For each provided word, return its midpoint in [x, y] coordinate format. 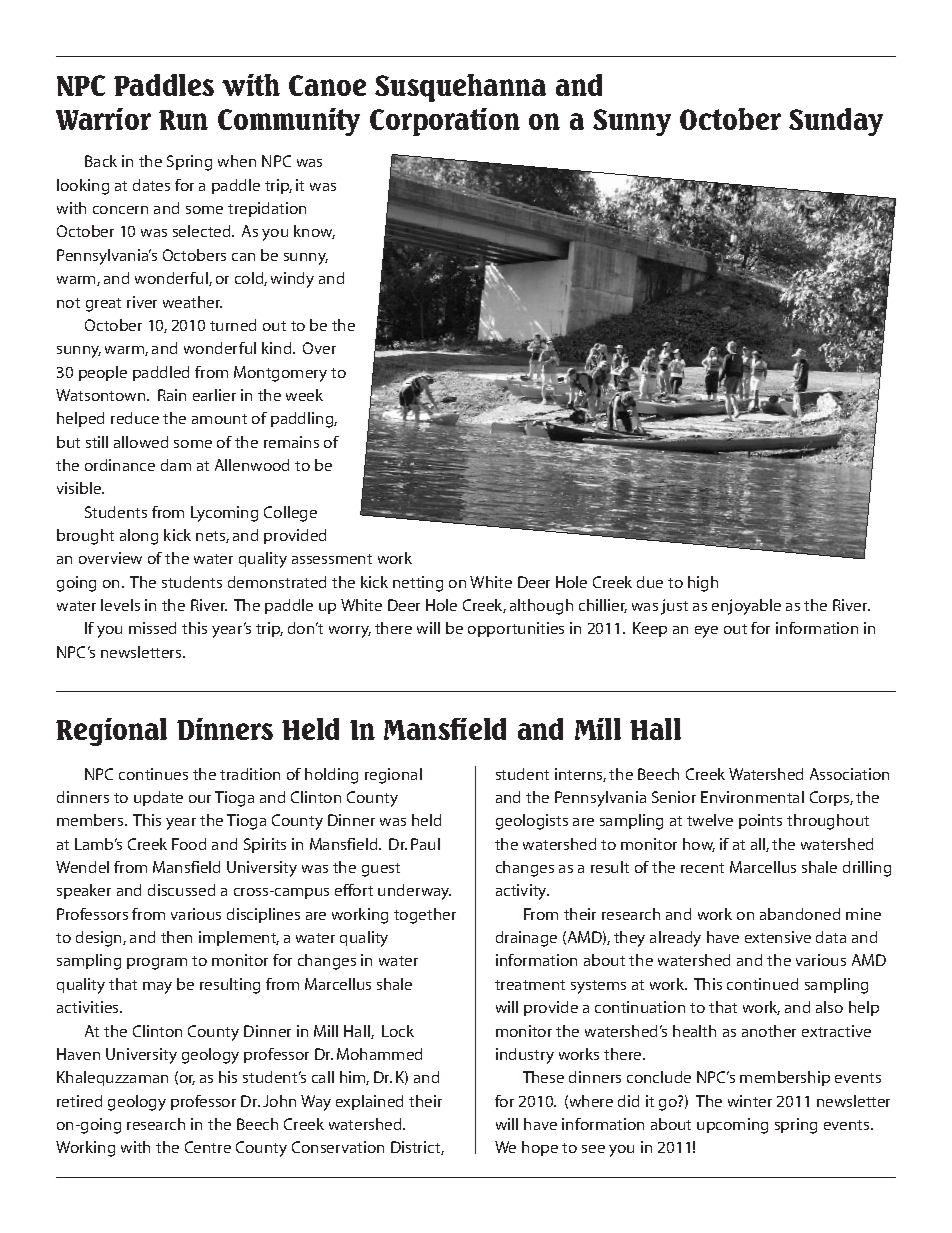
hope [540, 1148]
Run [183, 120]
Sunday [836, 122]
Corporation [445, 122]
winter [750, 1101]
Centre [208, 1147]
